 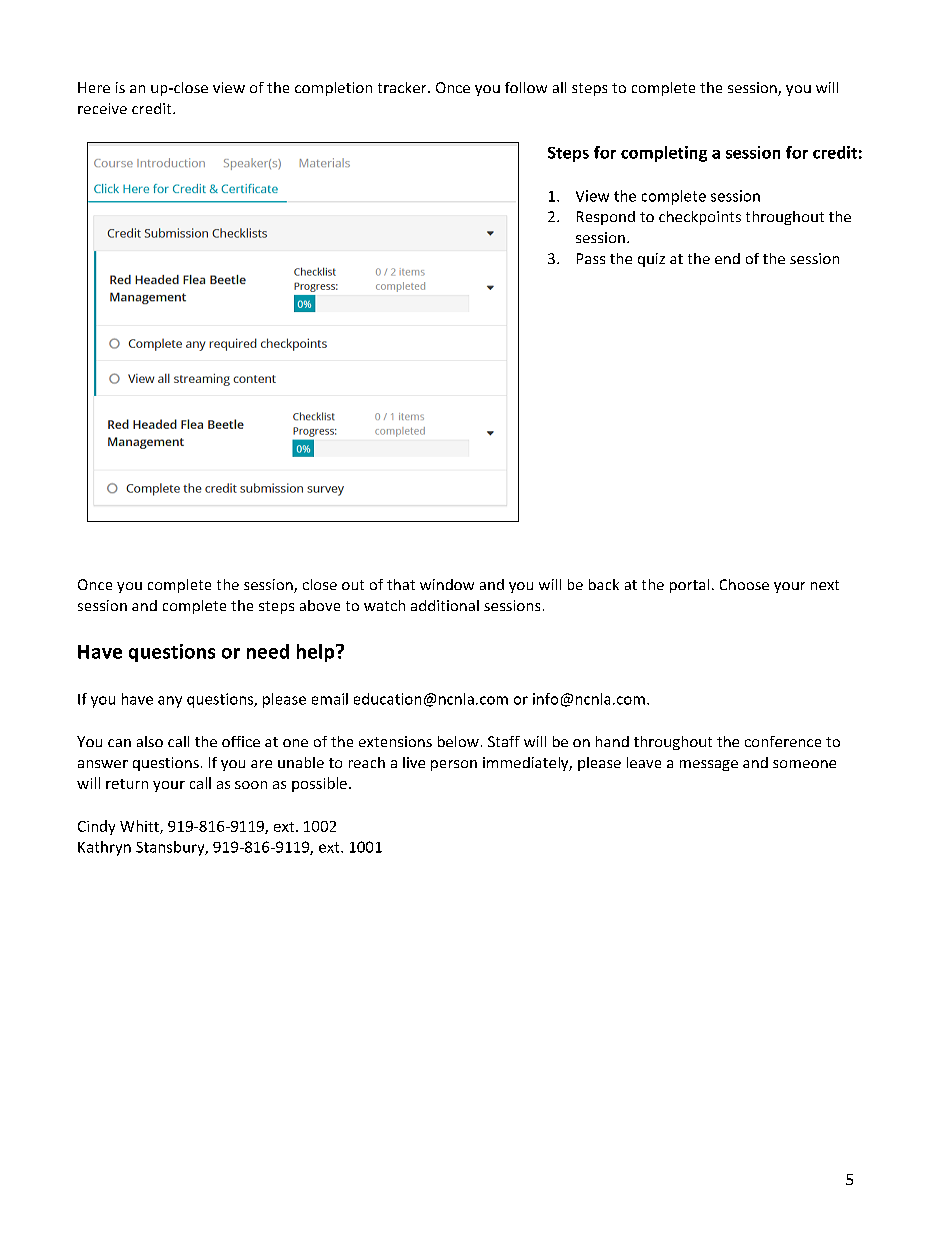 I want to click on quiz, so click(x=651, y=260).
